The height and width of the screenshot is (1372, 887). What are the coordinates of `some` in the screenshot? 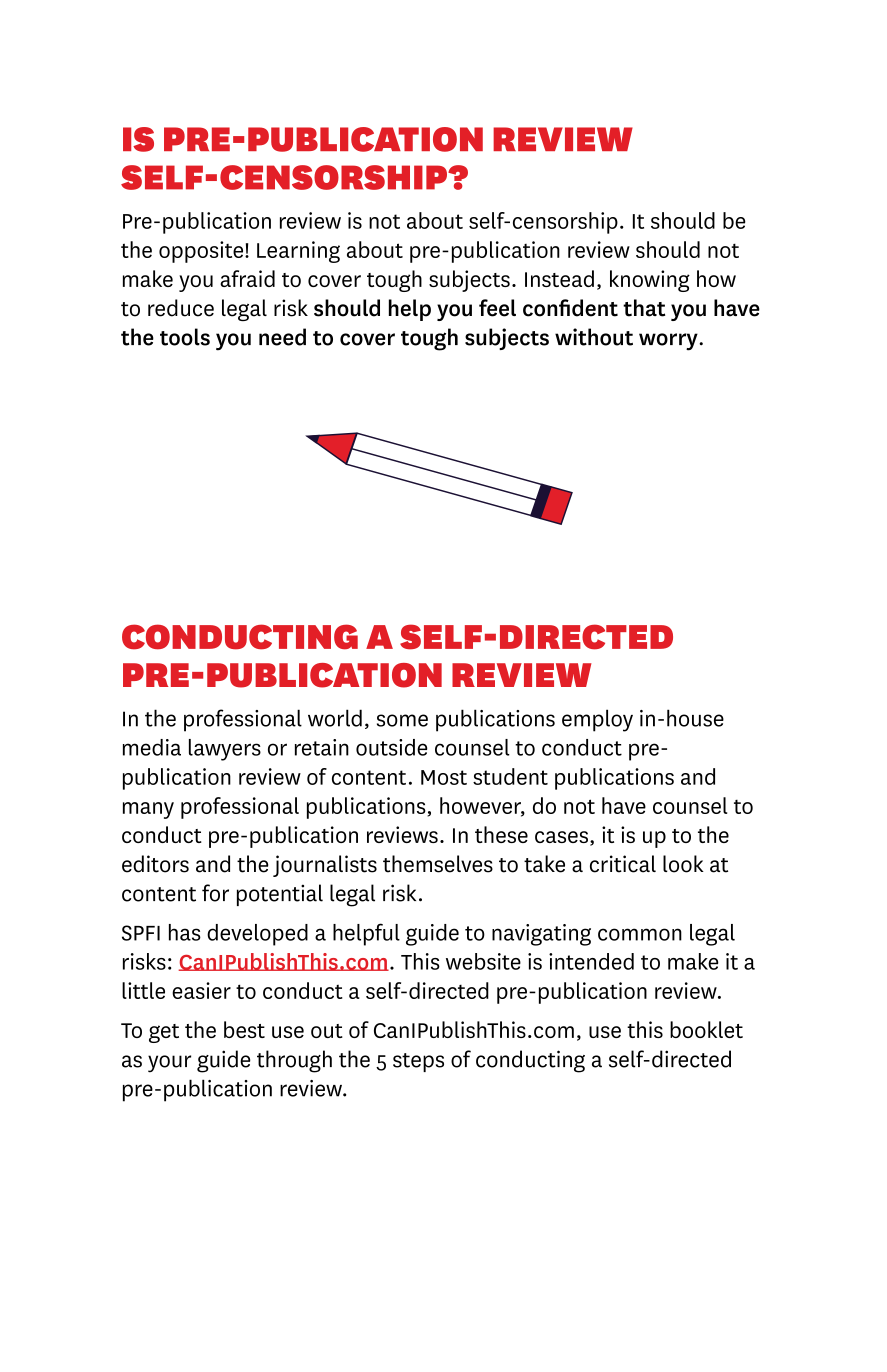 It's located at (402, 720).
